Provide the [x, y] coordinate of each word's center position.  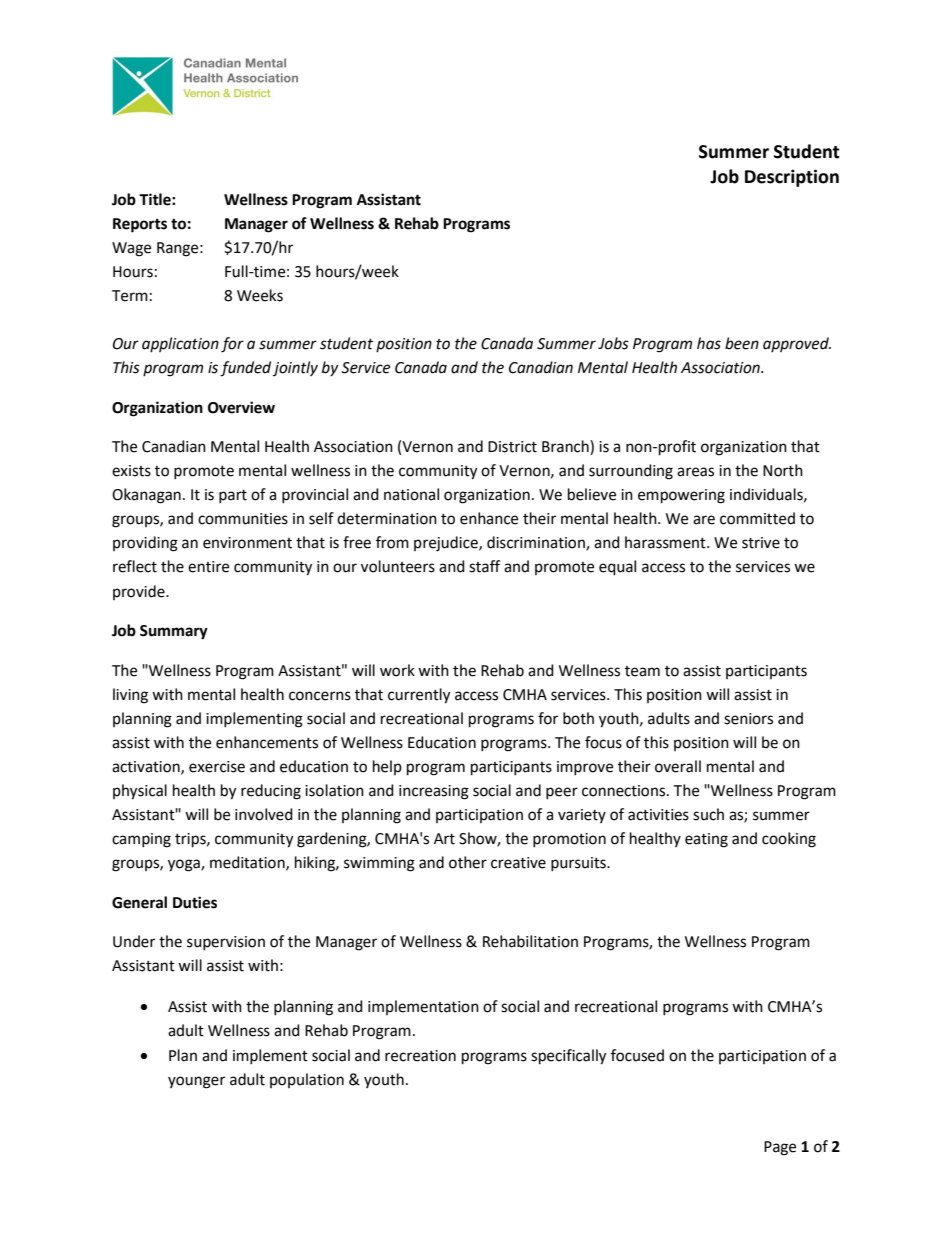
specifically [568, 1057]
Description [792, 178]
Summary [174, 632]
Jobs [613, 343]
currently [419, 696]
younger [196, 1082]
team [642, 671]
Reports [140, 225]
